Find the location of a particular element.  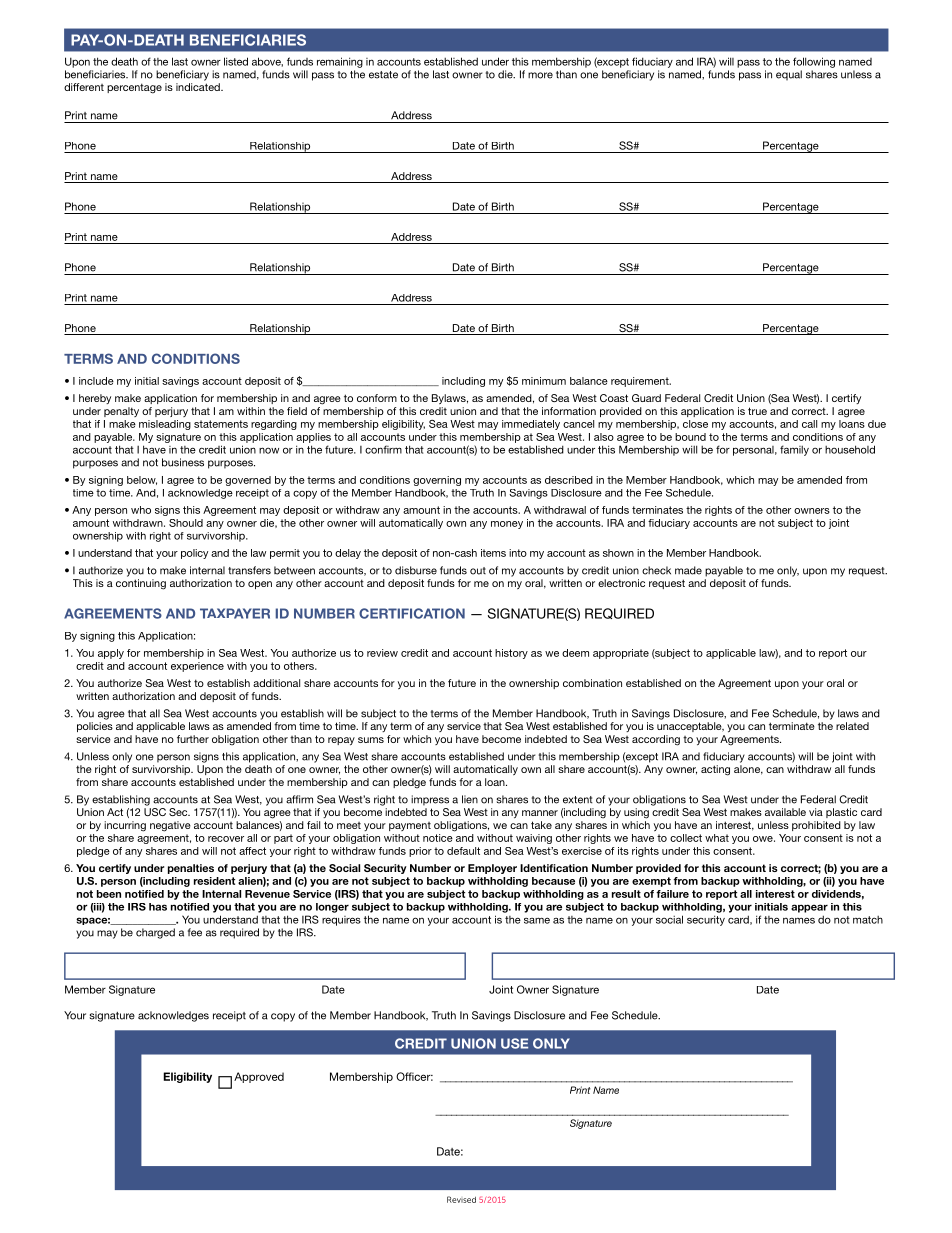

impress is located at coordinates (430, 800).
